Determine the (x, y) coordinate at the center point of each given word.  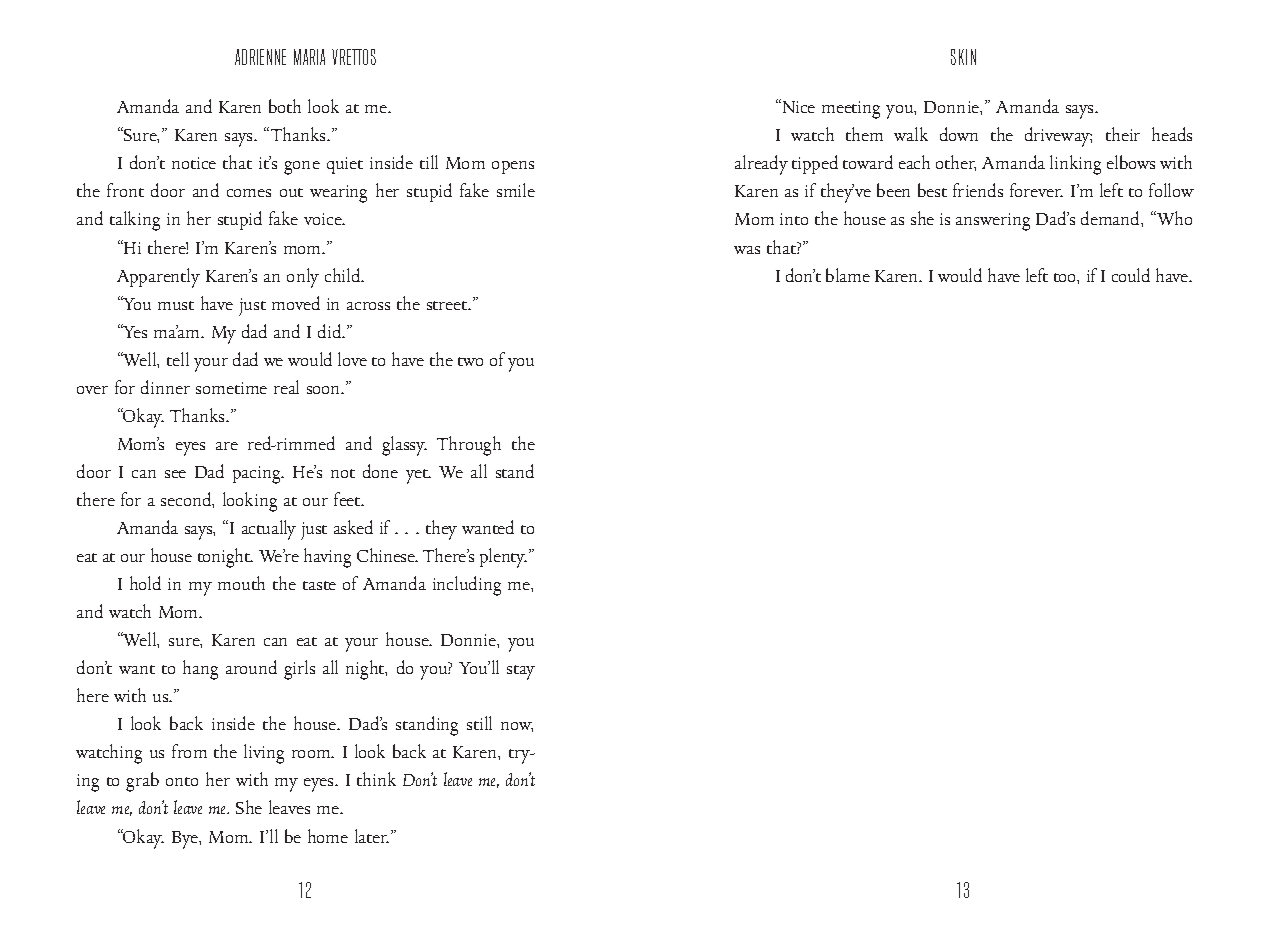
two (470, 361)
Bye (186, 840)
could (1131, 275)
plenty (503, 558)
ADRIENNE (260, 57)
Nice (797, 106)
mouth (241, 583)
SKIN (963, 57)
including (467, 586)
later (372, 836)
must (176, 305)
